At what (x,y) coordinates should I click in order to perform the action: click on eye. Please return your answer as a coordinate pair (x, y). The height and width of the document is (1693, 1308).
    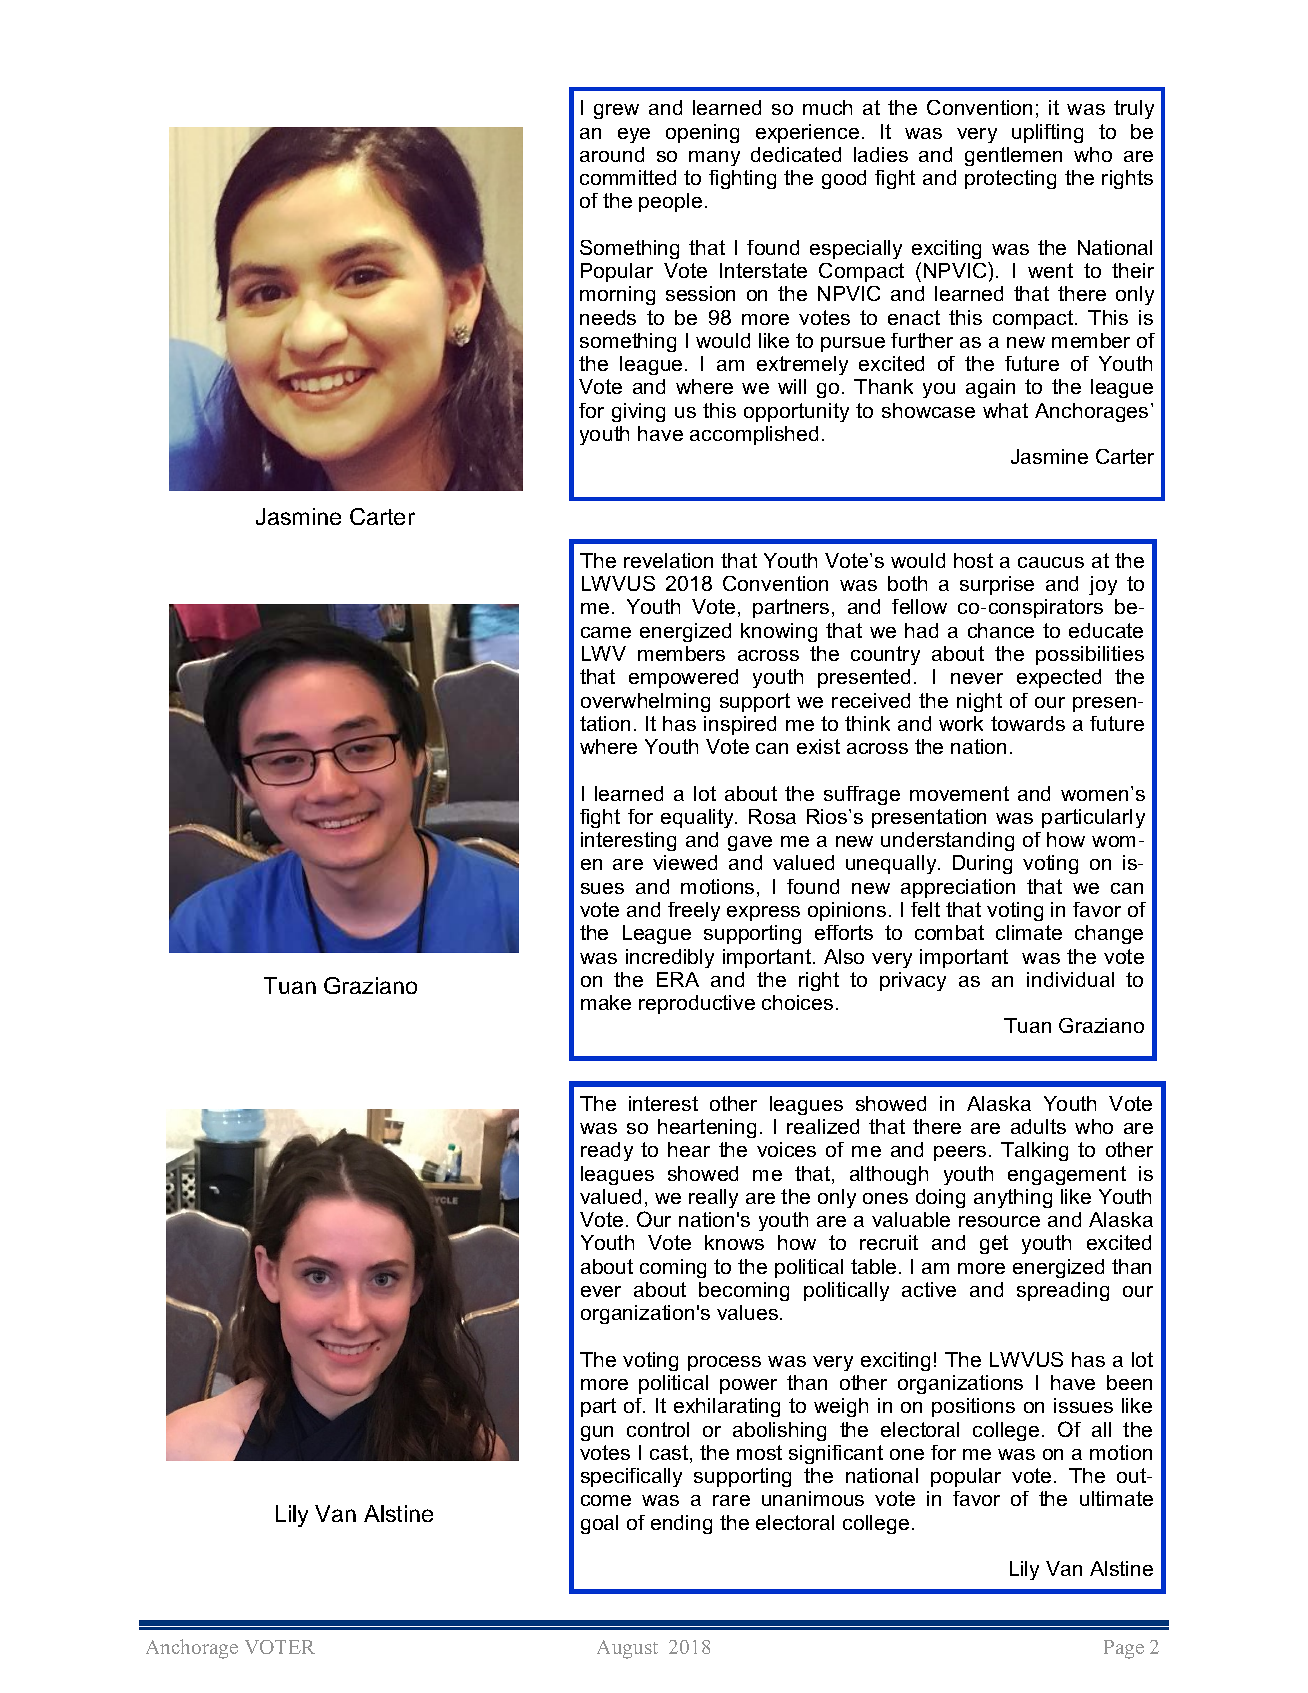
    Looking at the image, I should click on (634, 135).
